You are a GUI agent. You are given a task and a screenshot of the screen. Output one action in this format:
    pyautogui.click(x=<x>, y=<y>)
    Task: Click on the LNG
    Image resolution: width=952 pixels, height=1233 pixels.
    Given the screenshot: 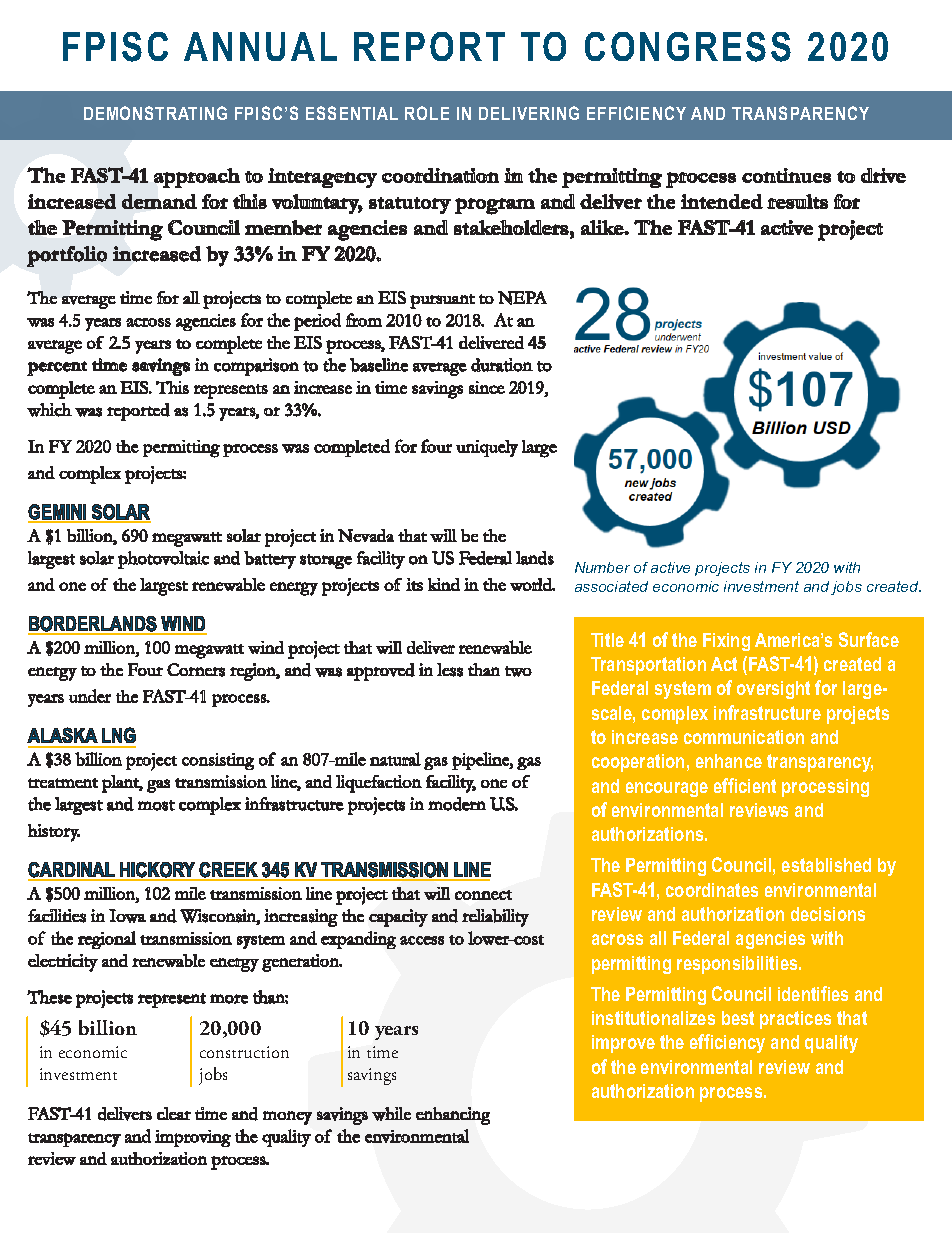 What is the action you would take?
    pyautogui.click(x=119, y=735)
